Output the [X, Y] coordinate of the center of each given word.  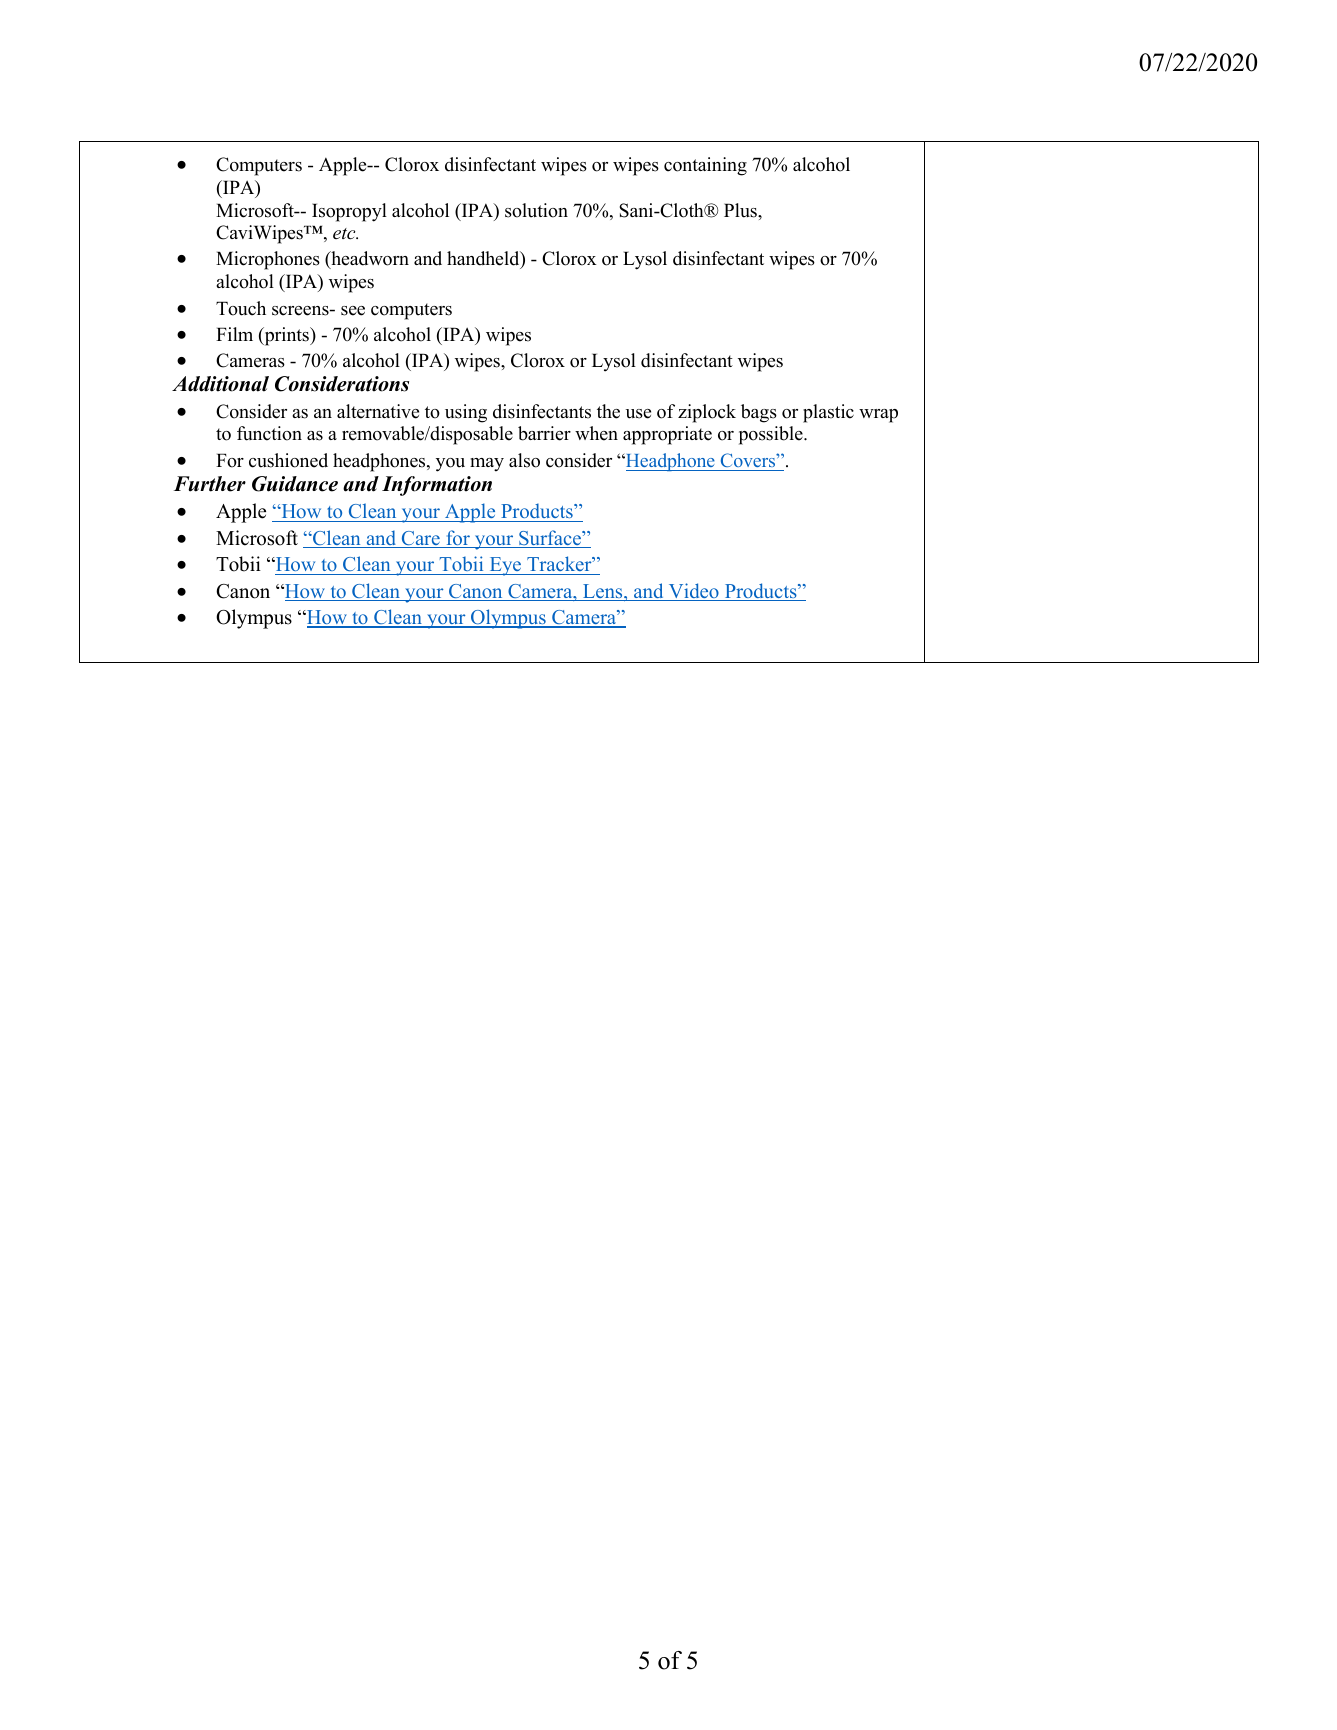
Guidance [295, 484]
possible [772, 435]
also [524, 460]
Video [693, 592]
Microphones [268, 260]
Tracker [560, 563]
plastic [828, 413]
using [466, 413]
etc [345, 234]
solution [536, 210]
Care [420, 539]
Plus [741, 210]
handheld [484, 260]
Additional [220, 384]
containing [705, 166]
